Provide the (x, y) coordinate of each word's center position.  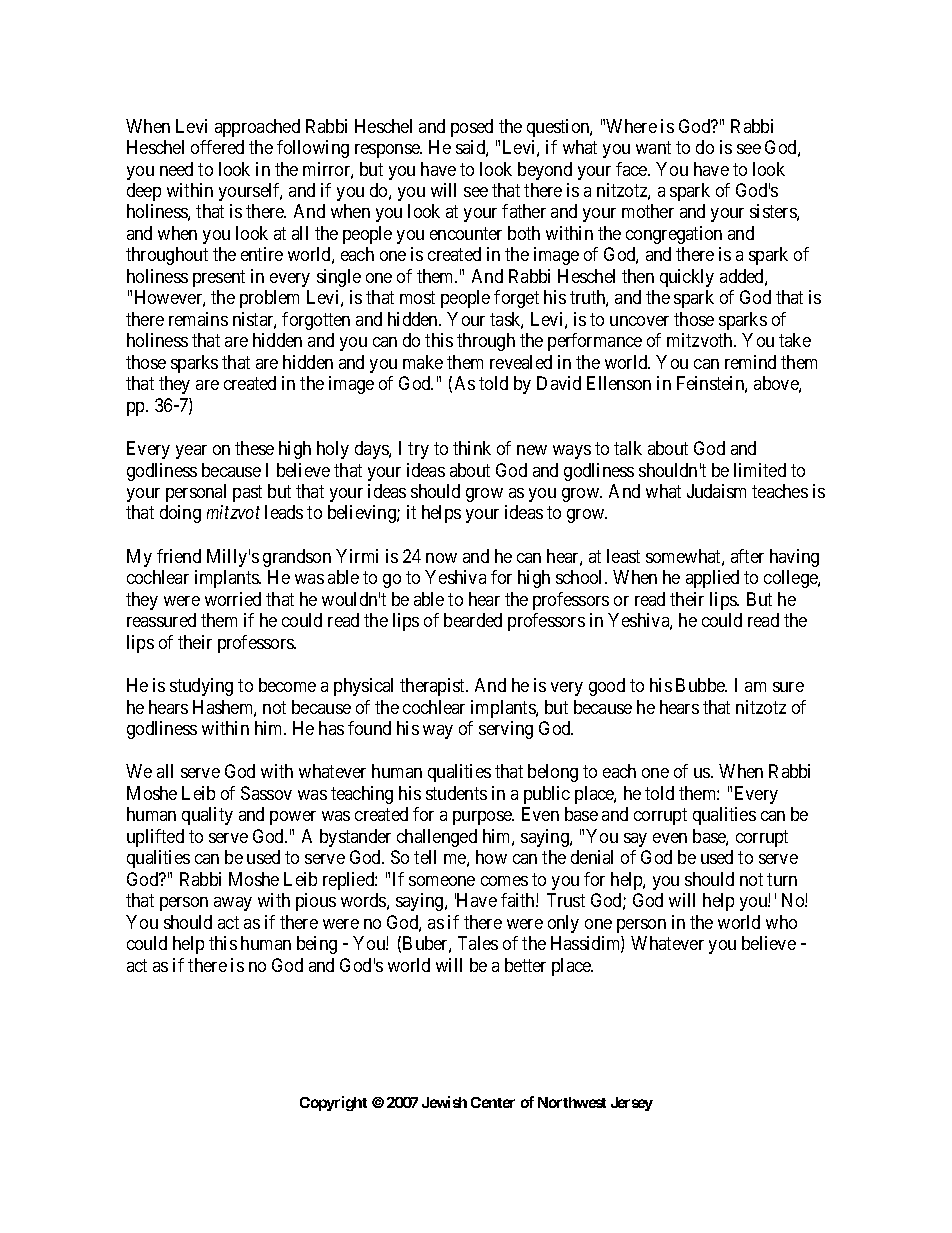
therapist (434, 687)
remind (750, 362)
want (653, 147)
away (233, 904)
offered (217, 147)
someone (442, 881)
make (423, 362)
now (441, 558)
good (607, 687)
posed (472, 128)
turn (782, 879)
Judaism (716, 491)
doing (180, 514)
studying (201, 687)
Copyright (333, 1103)
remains (198, 319)
